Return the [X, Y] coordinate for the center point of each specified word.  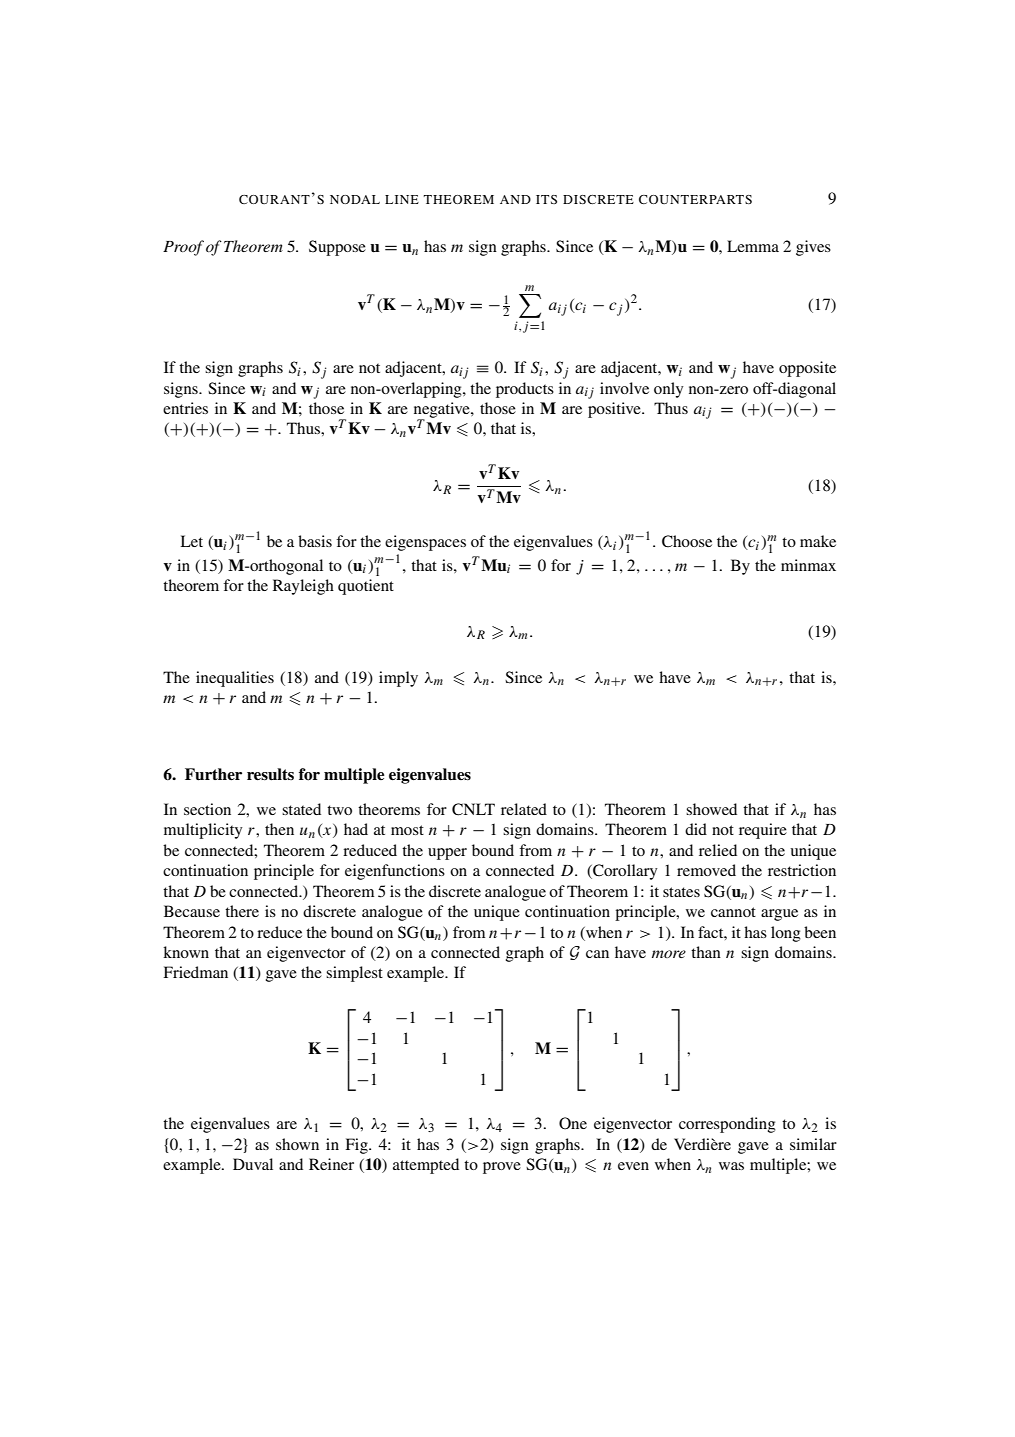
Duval [253, 1164]
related [524, 809]
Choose [687, 541]
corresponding [727, 1125]
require [763, 831]
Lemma [753, 246]
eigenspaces [425, 543]
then [279, 829]
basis [315, 541]
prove [502, 1168]
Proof [183, 248]
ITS [546, 199]
